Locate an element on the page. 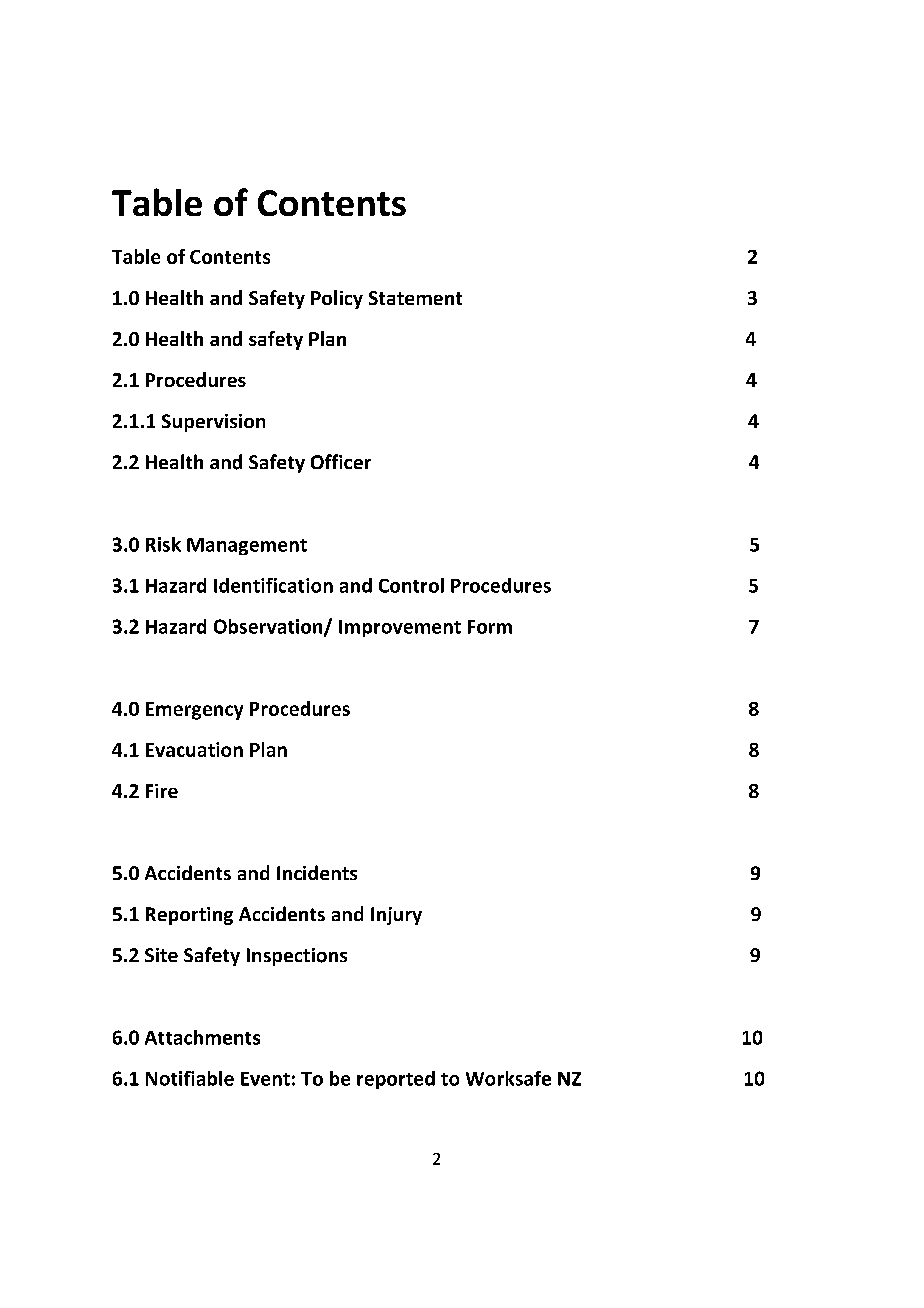  Risk is located at coordinates (163, 544).
